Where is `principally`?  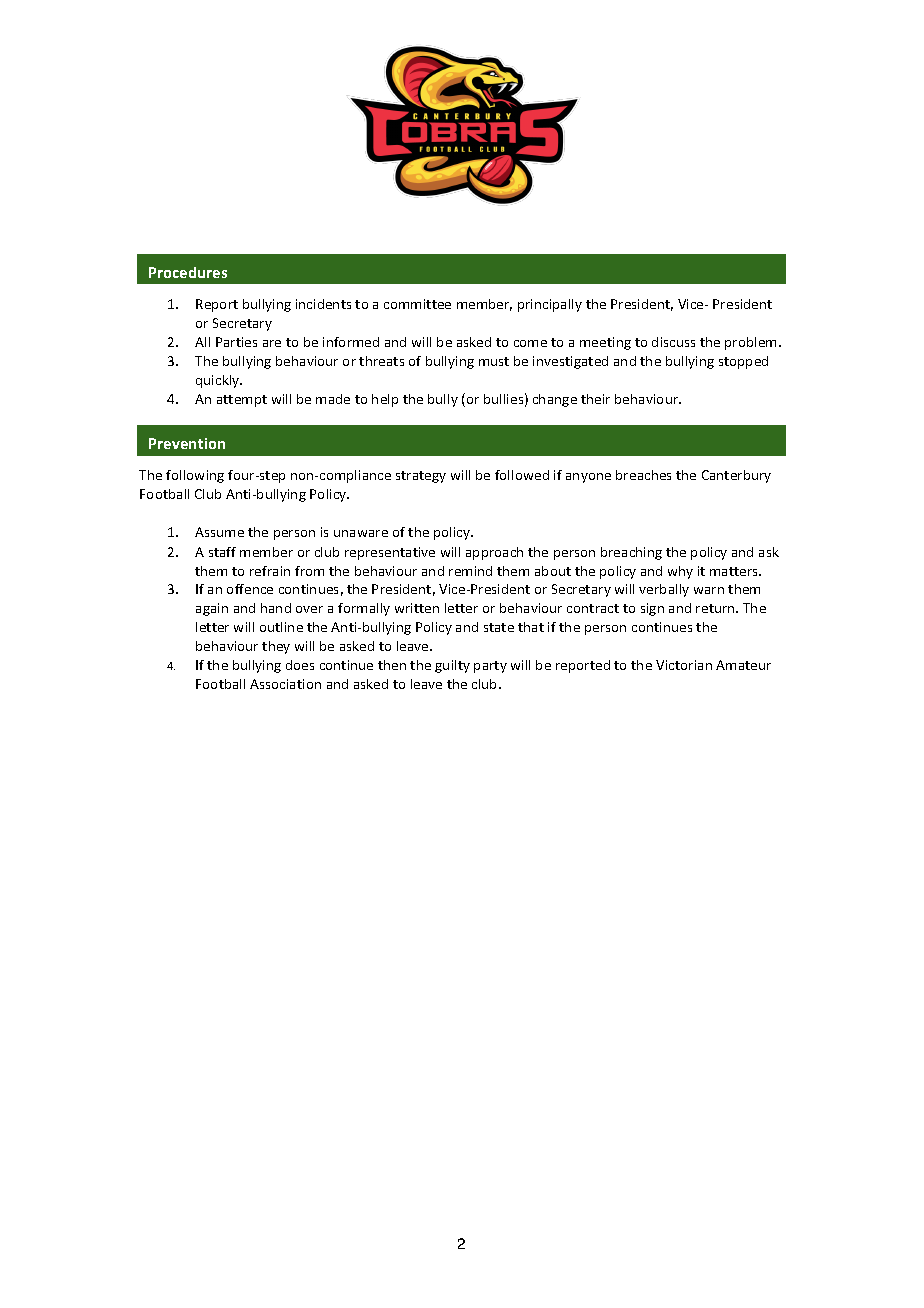 principally is located at coordinates (550, 305).
